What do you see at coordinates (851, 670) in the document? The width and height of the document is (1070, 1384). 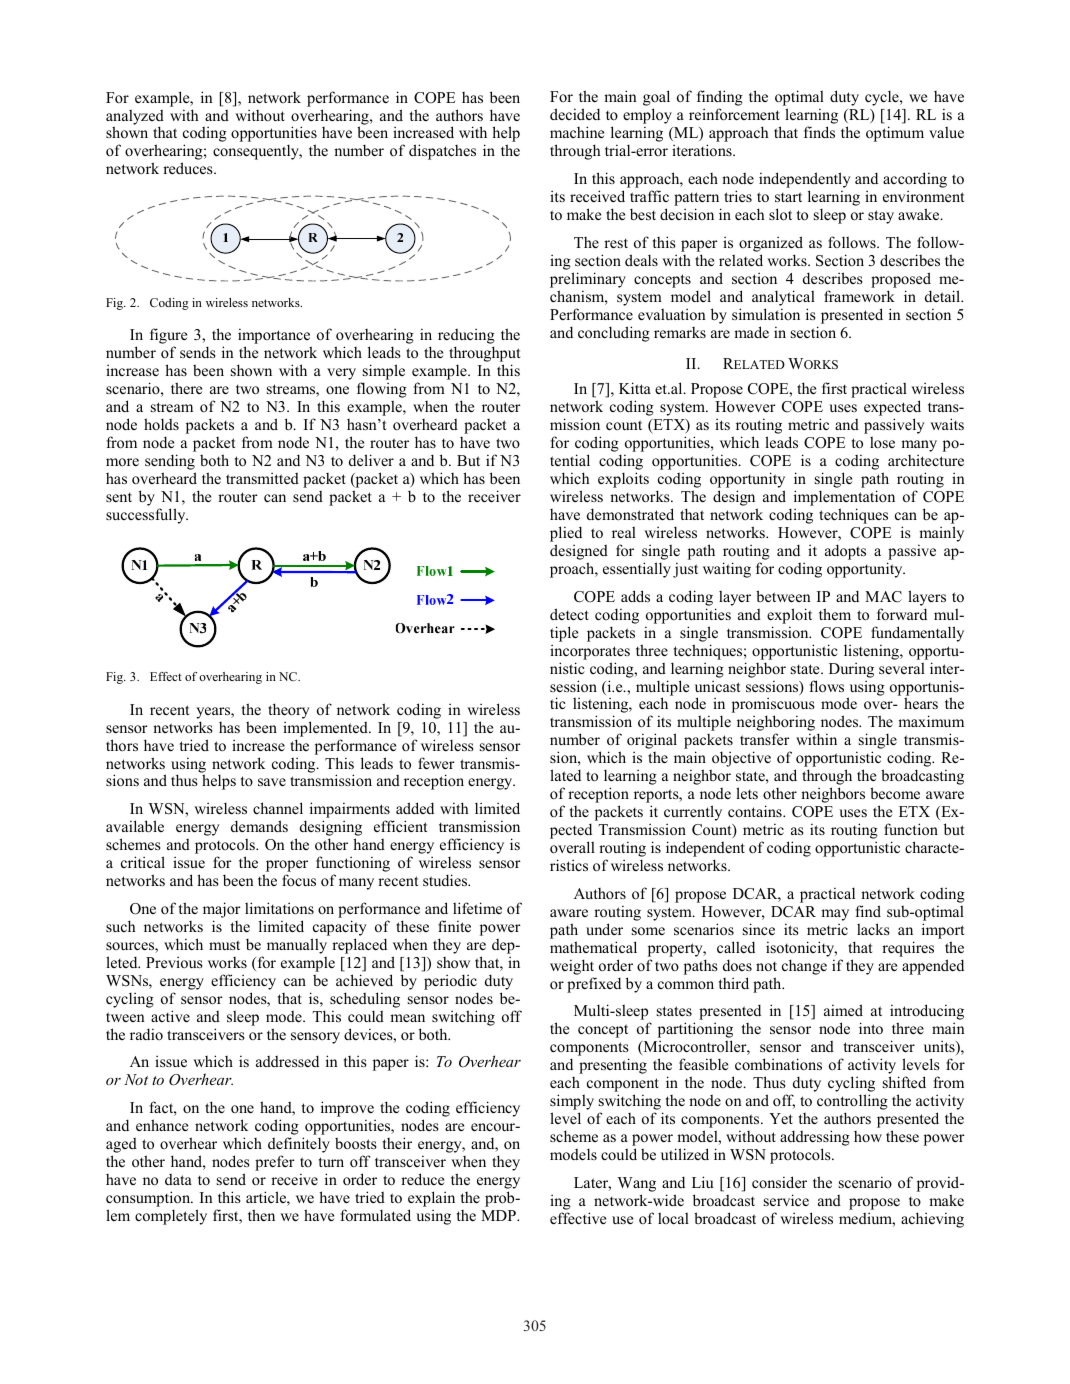 I see `During` at bounding box center [851, 670].
